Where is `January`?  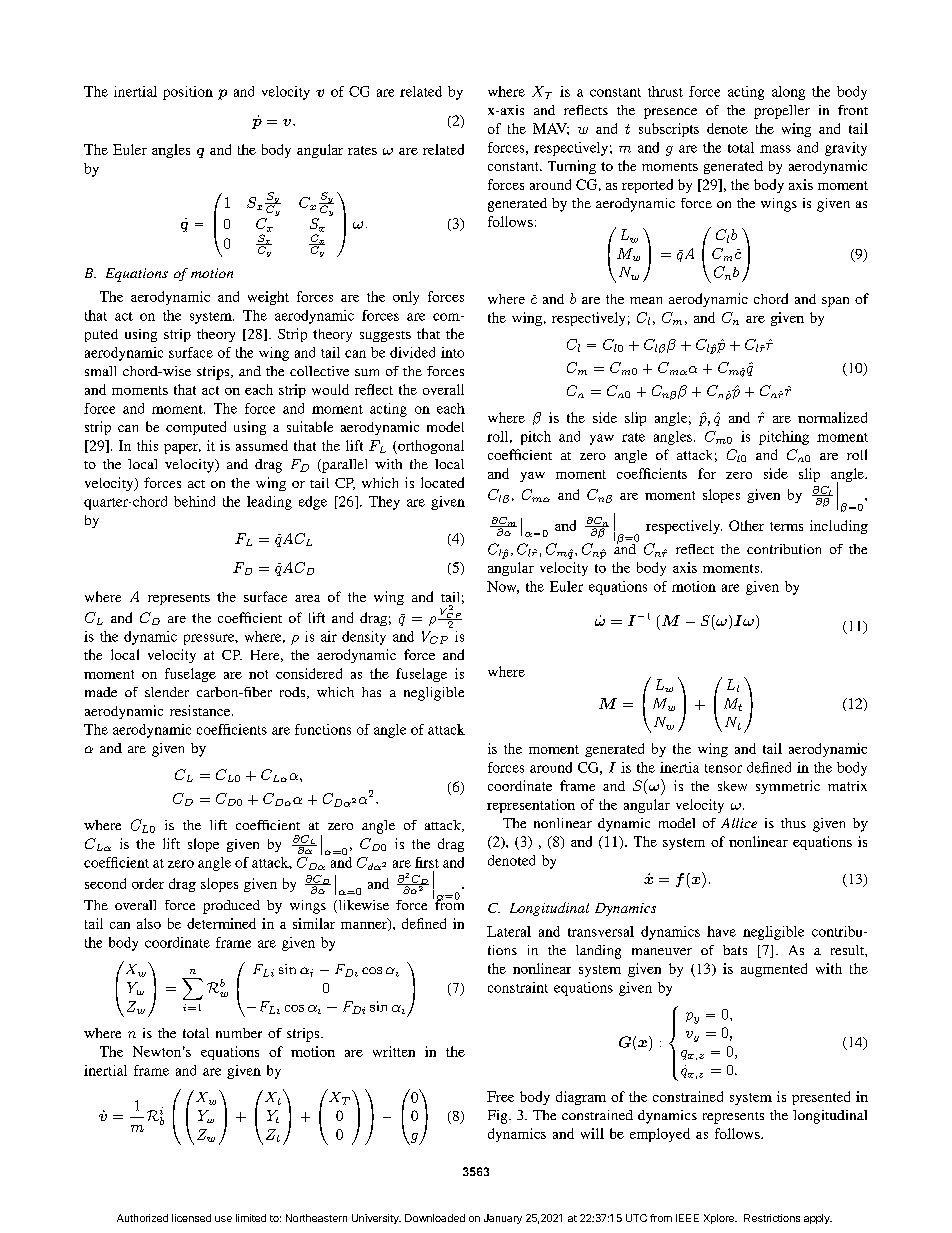
January is located at coordinates (503, 1219).
